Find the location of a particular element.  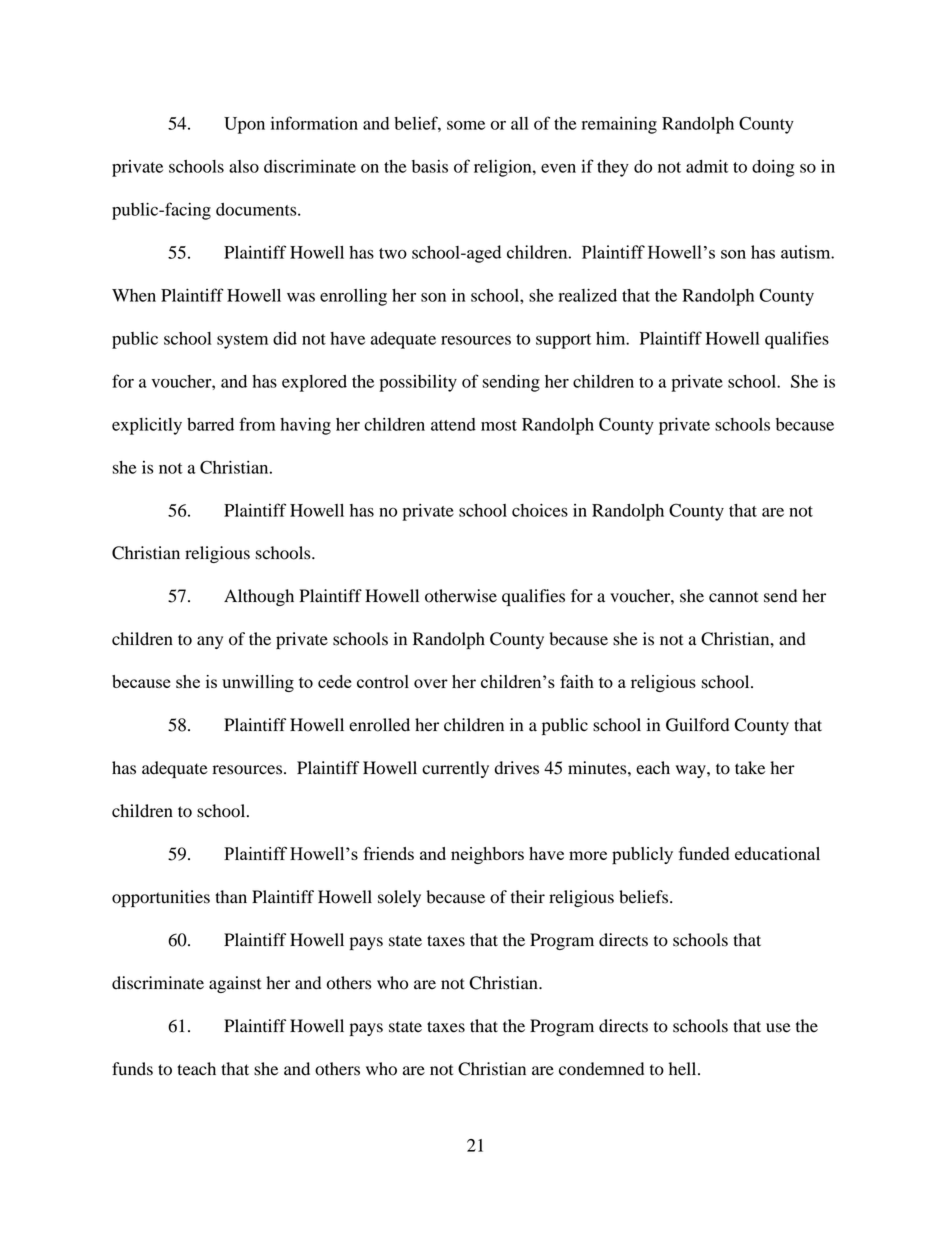

Although is located at coordinates (259, 597).
